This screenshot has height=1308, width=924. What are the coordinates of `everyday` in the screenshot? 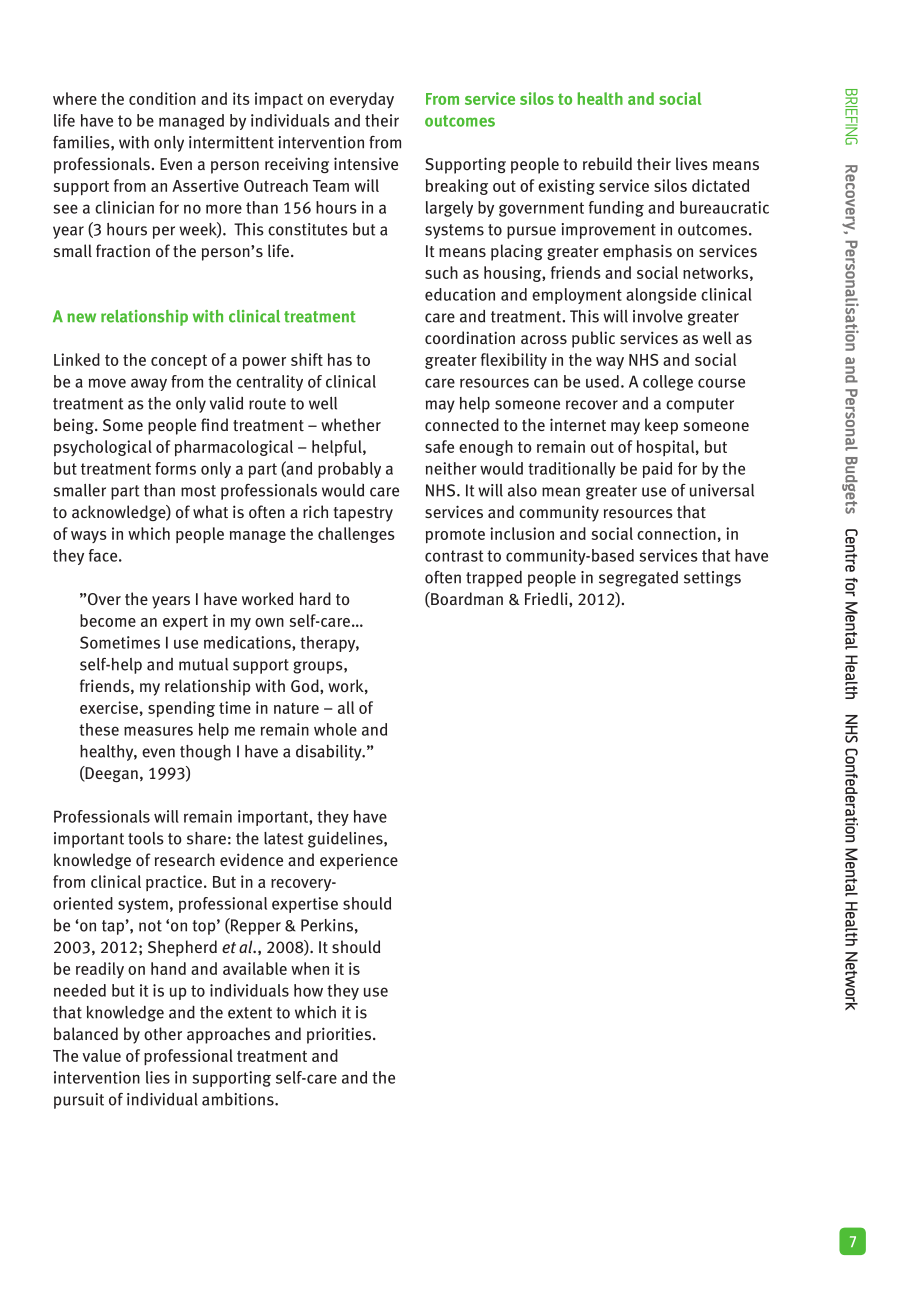 It's located at (362, 100).
